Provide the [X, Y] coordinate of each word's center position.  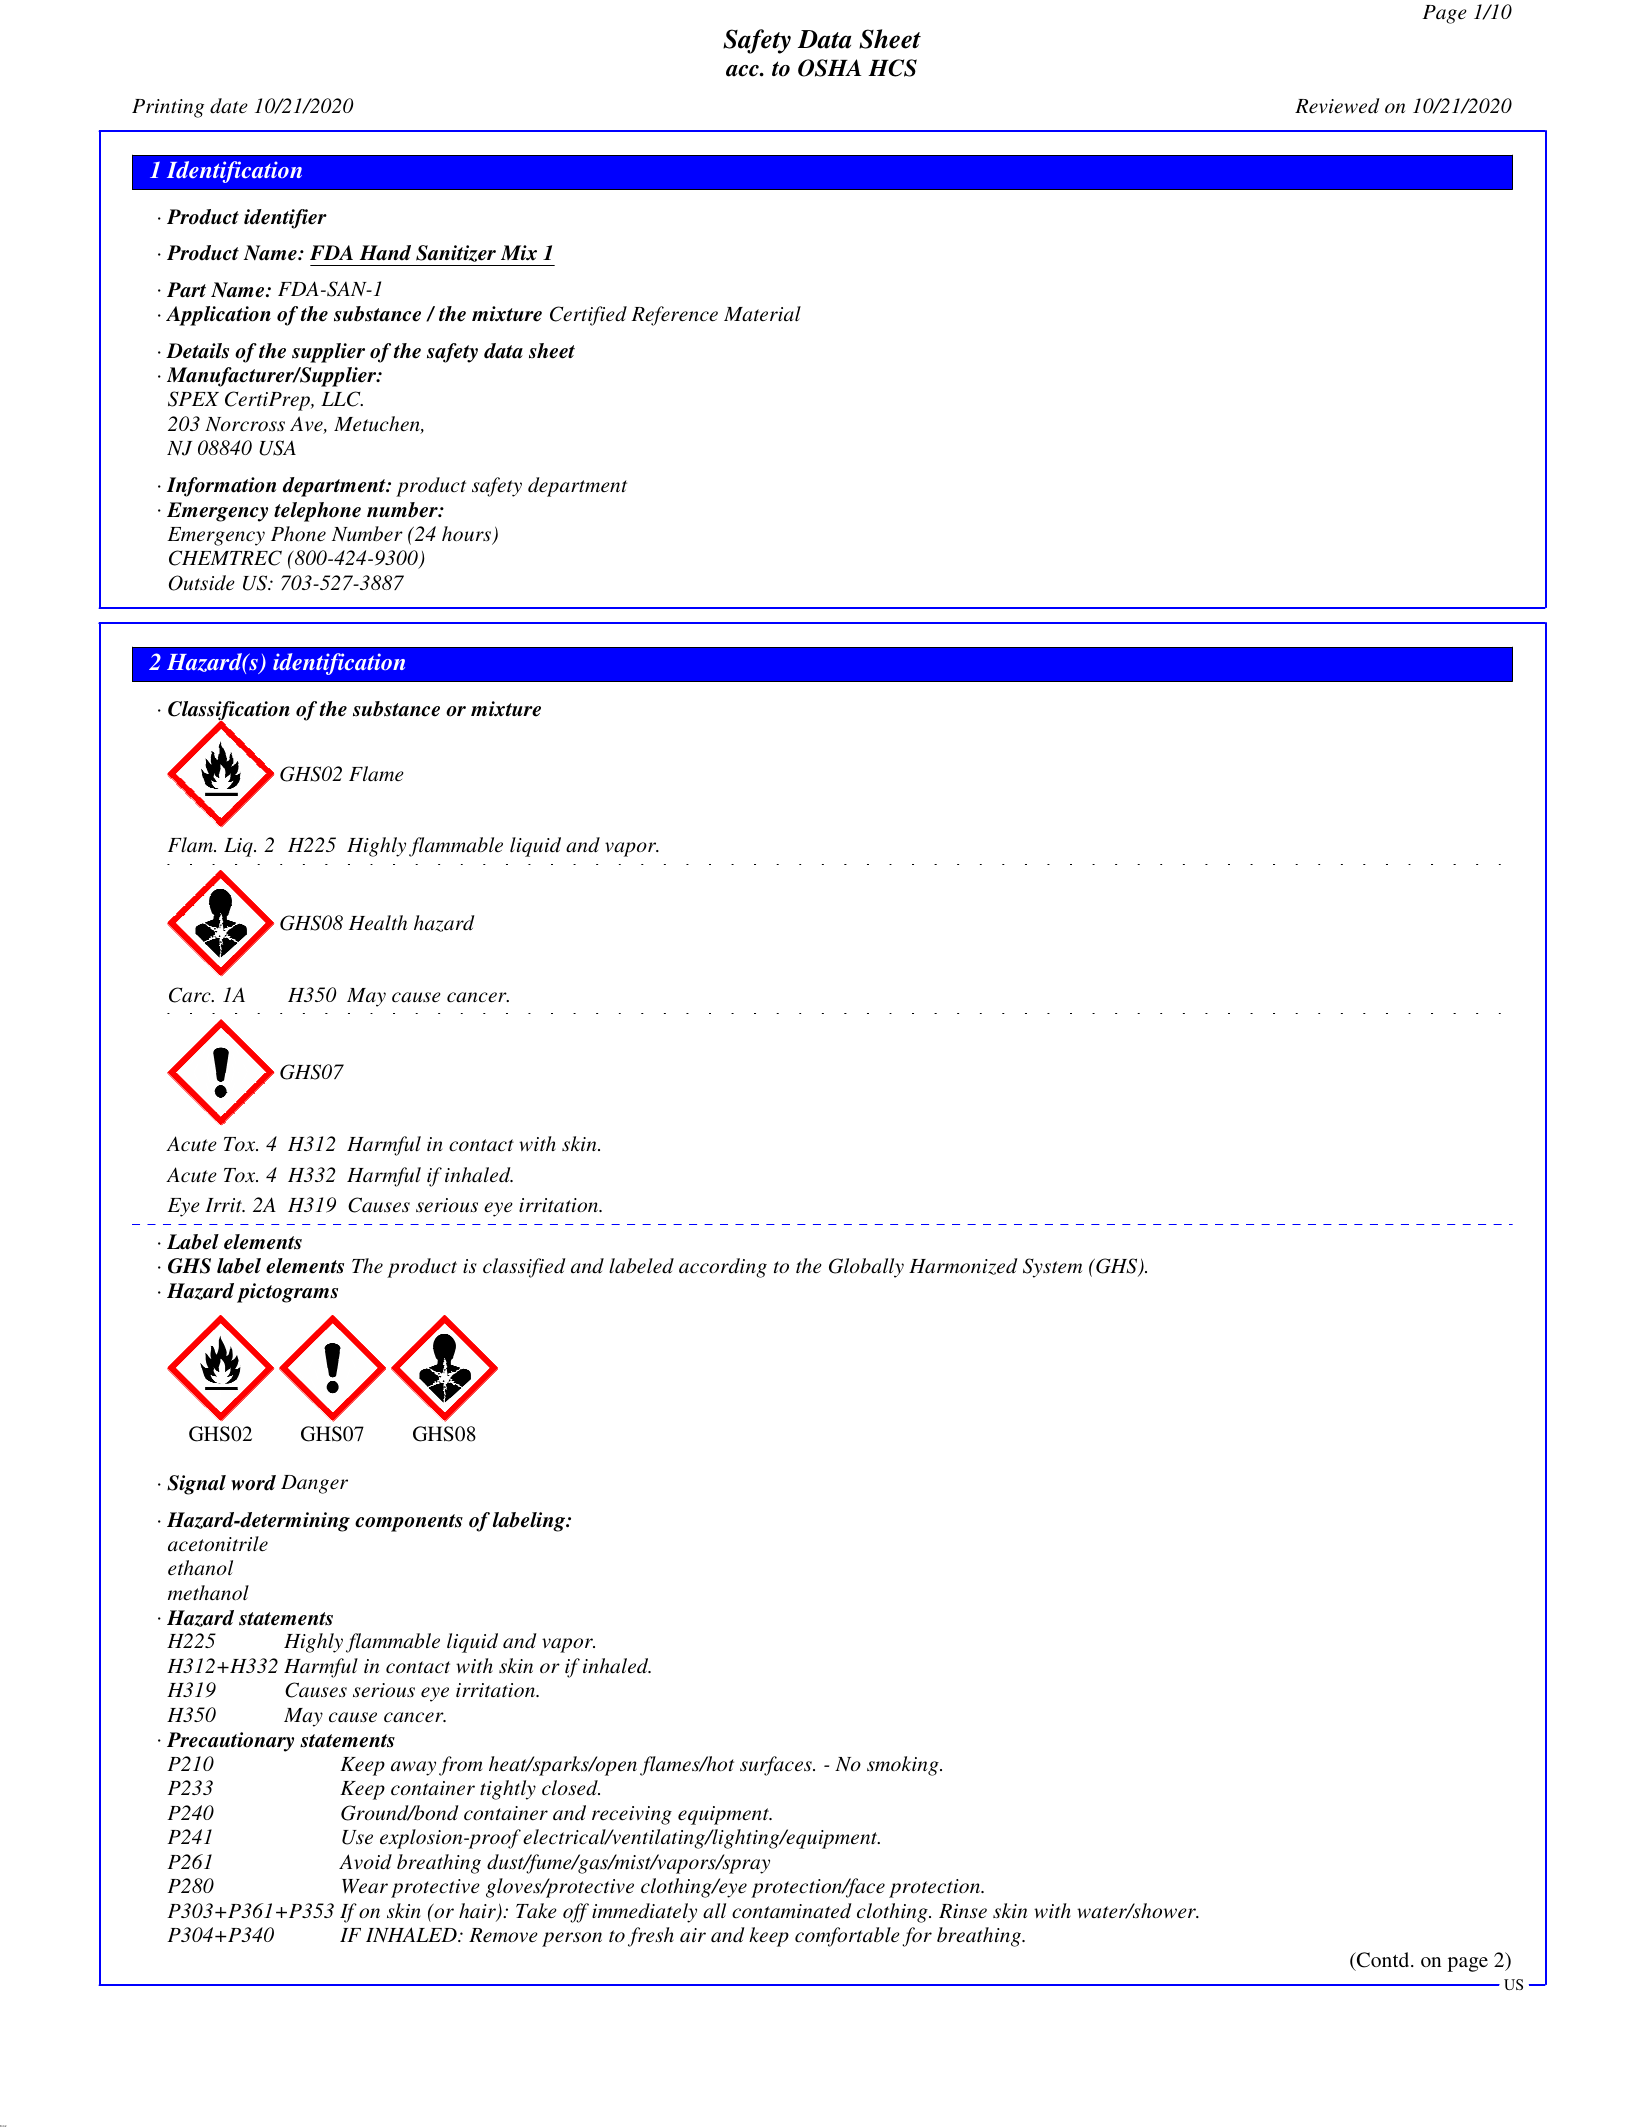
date [229, 106]
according [723, 1268]
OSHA [829, 68]
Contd [1383, 1960]
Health [378, 923]
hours [468, 535]
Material [762, 313]
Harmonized [963, 1266]
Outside [202, 583]
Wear [365, 1886]
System [1052, 1268]
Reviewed [1337, 106]
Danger [314, 1484]
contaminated [792, 1911]
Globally [866, 1268]
